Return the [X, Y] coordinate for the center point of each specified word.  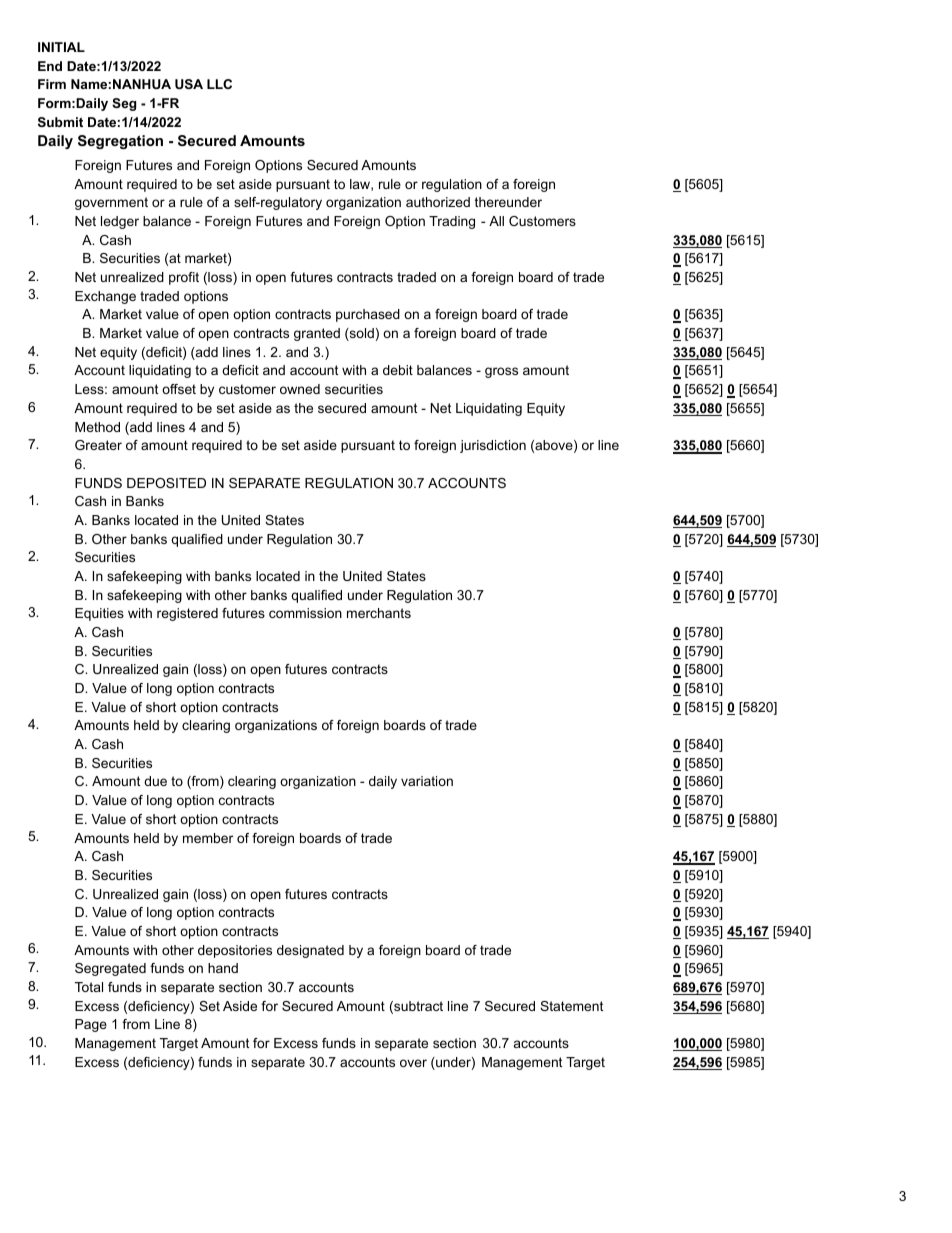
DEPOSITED [166, 483]
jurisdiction [493, 446]
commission [305, 613]
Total [89, 987]
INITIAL [61, 47]
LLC [219, 84]
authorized [438, 202]
